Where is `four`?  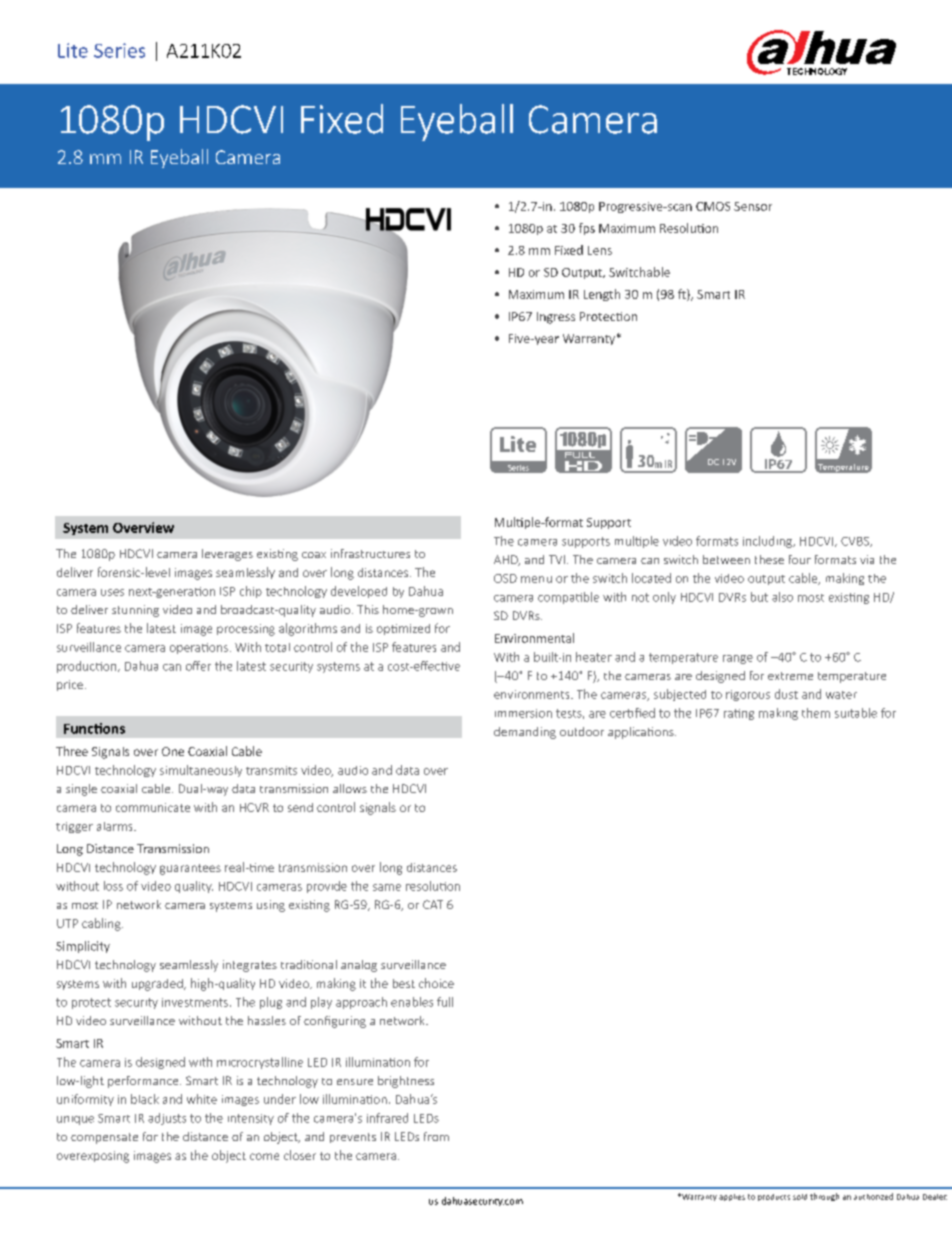
four is located at coordinates (800, 559).
